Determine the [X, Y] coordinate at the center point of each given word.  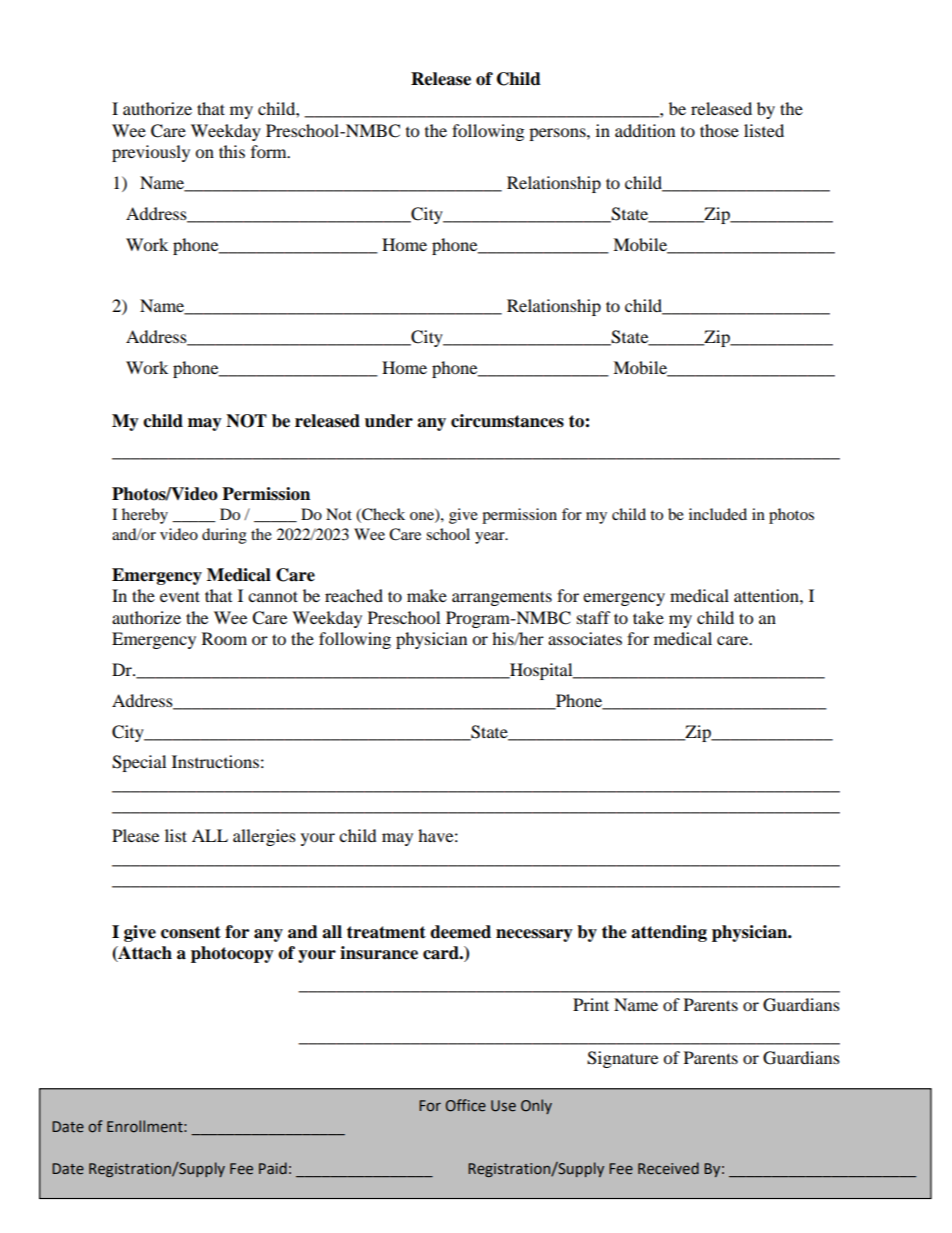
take [648, 617]
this [232, 151]
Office [466, 1105]
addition [645, 130]
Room [224, 638]
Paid [273, 1168]
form [270, 151]
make [427, 595]
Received [668, 1168]
